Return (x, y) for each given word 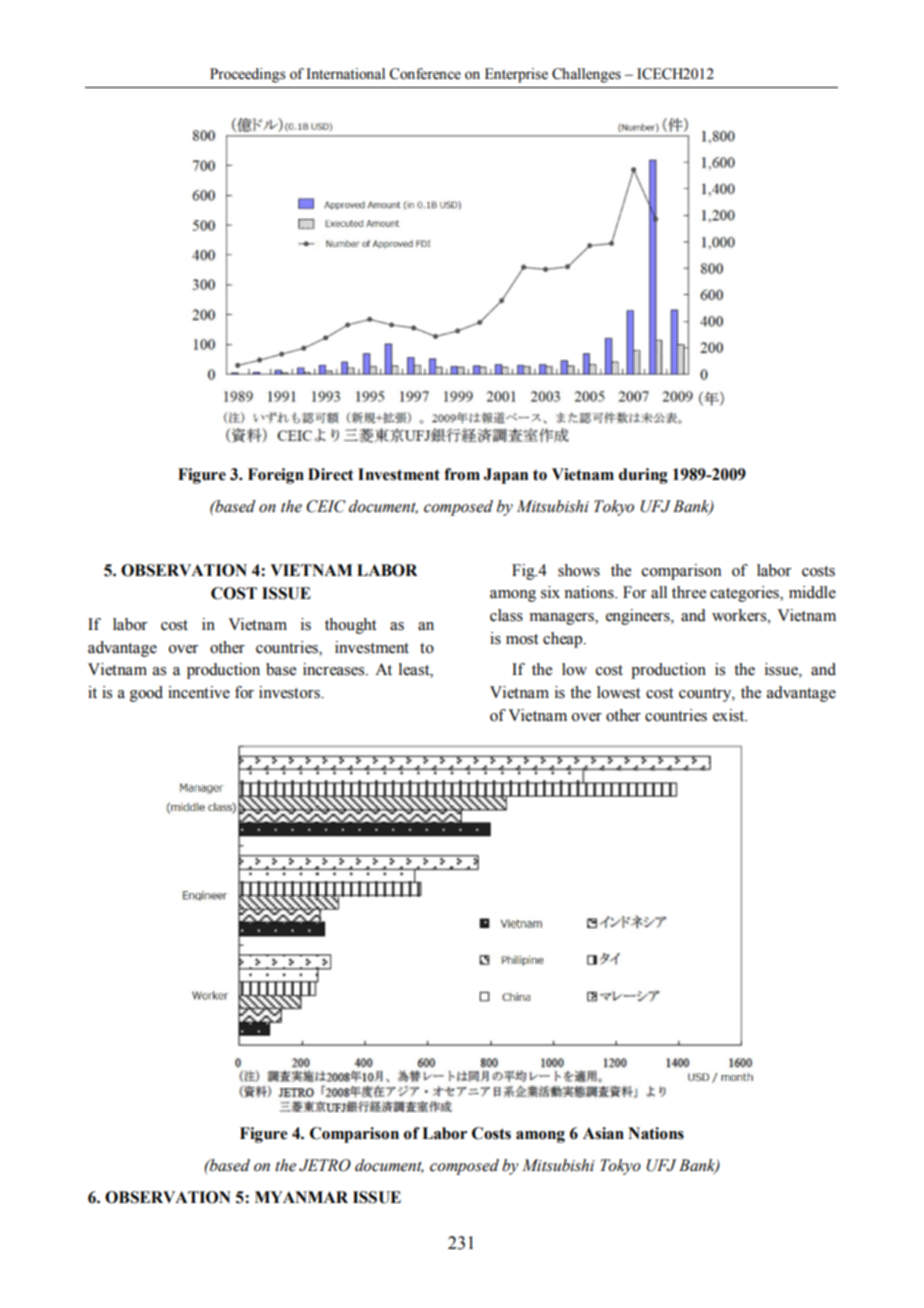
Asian (603, 1133)
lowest (618, 692)
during (643, 476)
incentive (199, 692)
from (462, 474)
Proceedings (248, 75)
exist (730, 715)
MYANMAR (301, 1197)
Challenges (586, 75)
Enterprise (516, 75)
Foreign (276, 476)
